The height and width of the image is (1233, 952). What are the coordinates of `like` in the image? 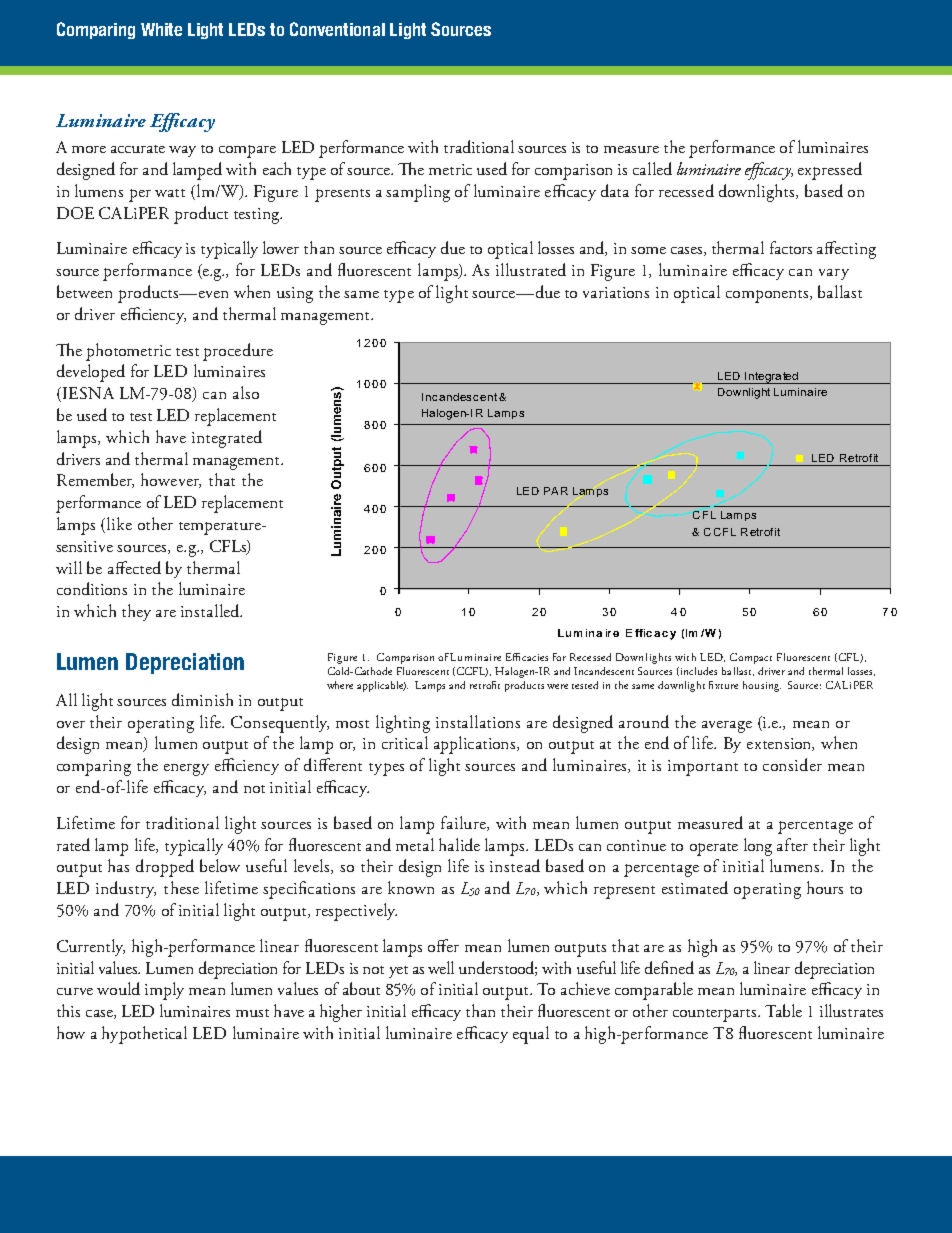 It's located at (119, 523).
